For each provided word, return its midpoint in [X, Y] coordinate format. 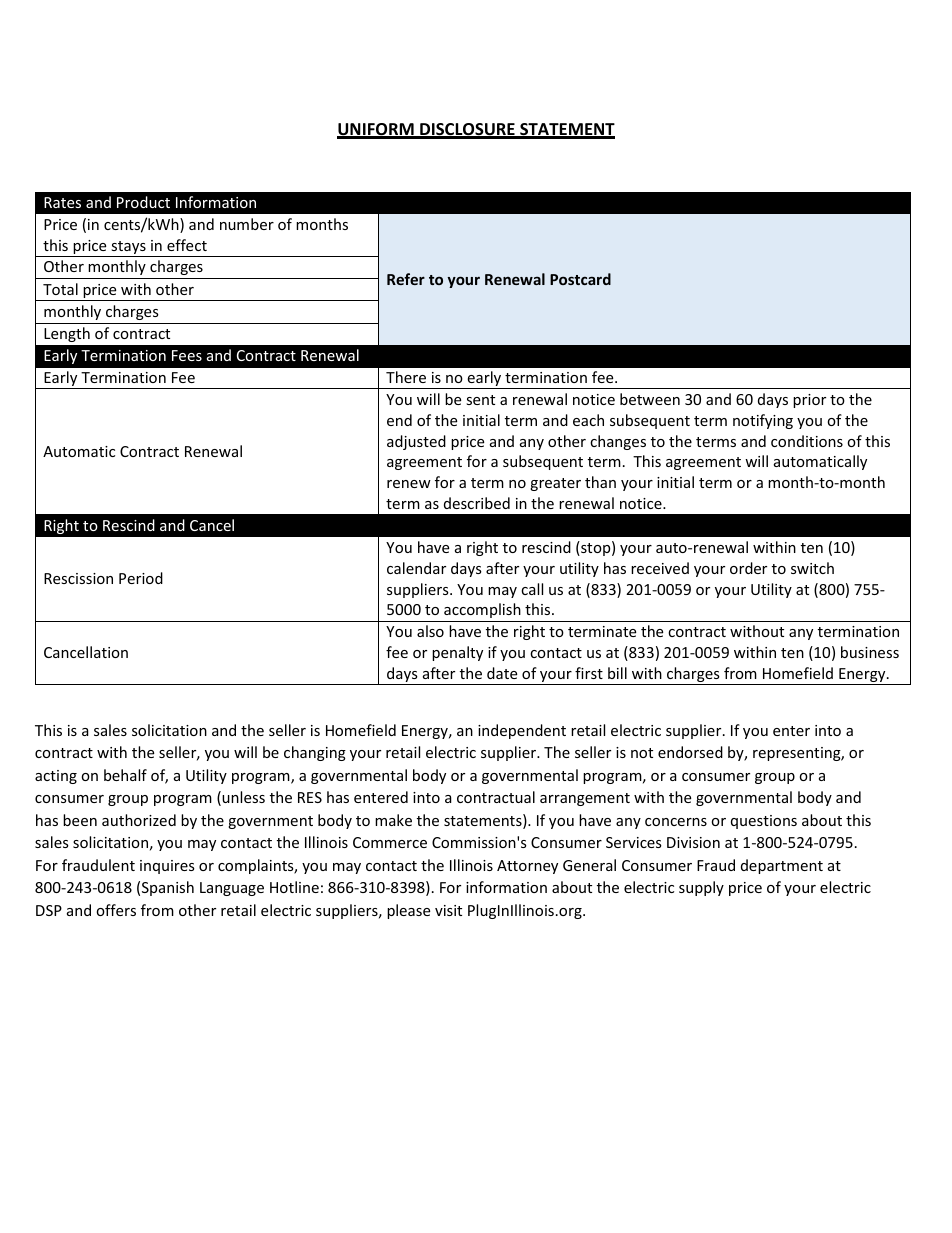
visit [448, 910]
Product [143, 202]
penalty [457, 653]
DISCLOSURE [467, 130]
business [870, 652]
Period [141, 578]
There [406, 377]
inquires [167, 867]
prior [809, 401]
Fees [187, 355]
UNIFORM [376, 130]
